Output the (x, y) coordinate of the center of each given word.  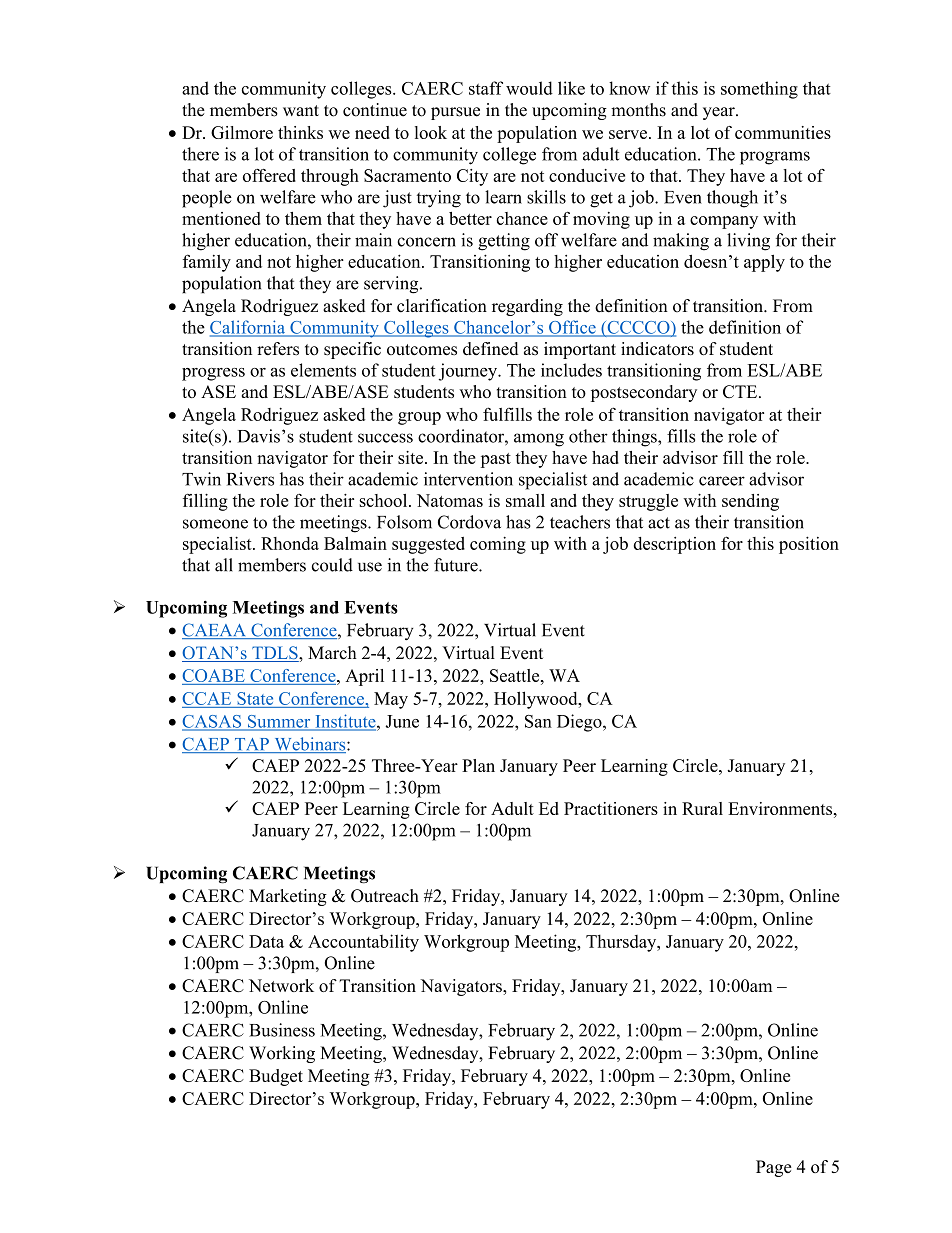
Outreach (385, 896)
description (675, 545)
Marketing (288, 897)
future (457, 565)
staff (486, 88)
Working (282, 1054)
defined (490, 349)
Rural (702, 808)
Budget (276, 1077)
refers (278, 349)
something (759, 90)
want (301, 110)
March (332, 653)
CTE (741, 391)
